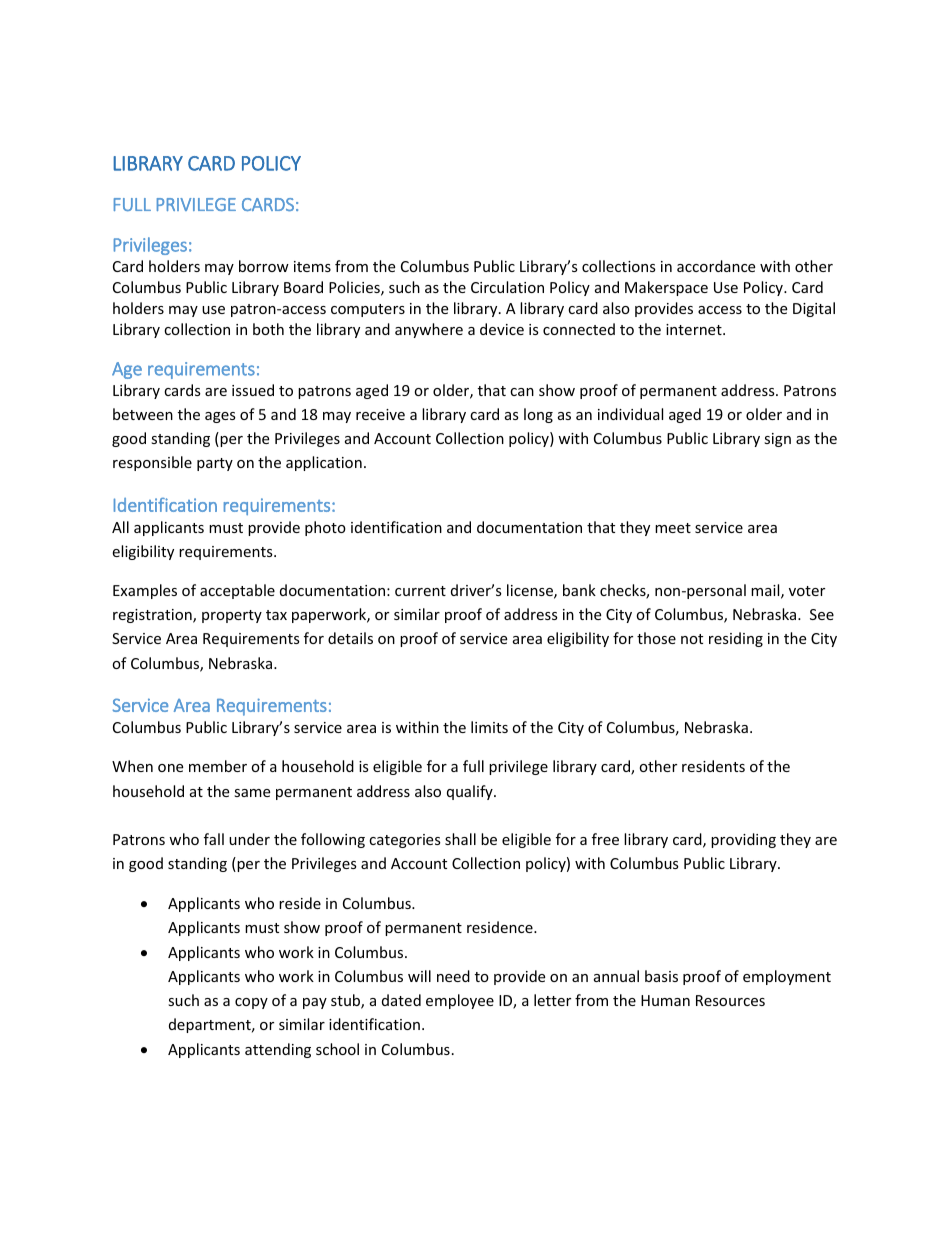 This document has width=952, height=1233. What do you see at coordinates (730, 1000) in the document?
I see `Resources` at bounding box center [730, 1000].
